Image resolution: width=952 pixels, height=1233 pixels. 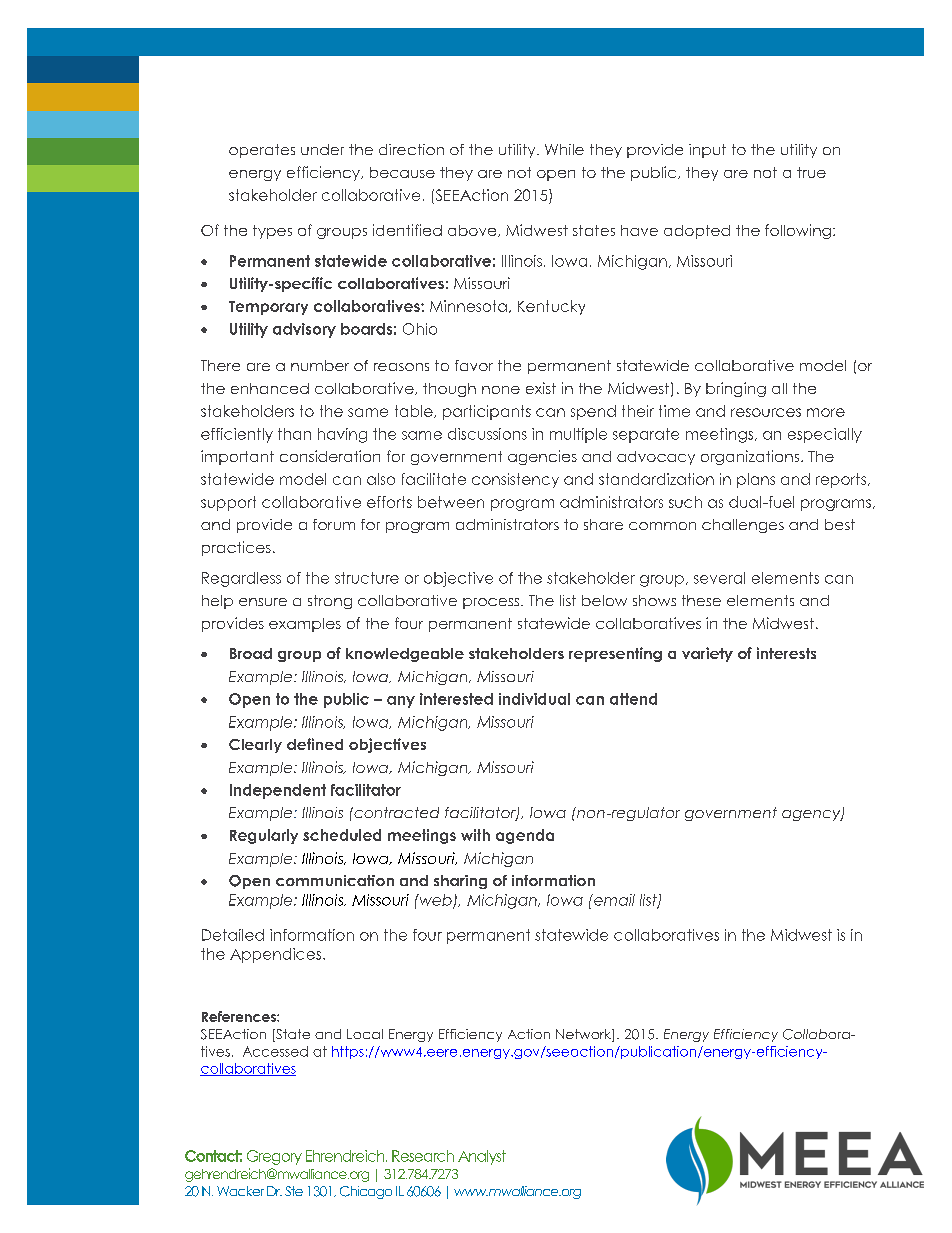 What do you see at coordinates (564, 149) in the screenshot?
I see `While` at bounding box center [564, 149].
